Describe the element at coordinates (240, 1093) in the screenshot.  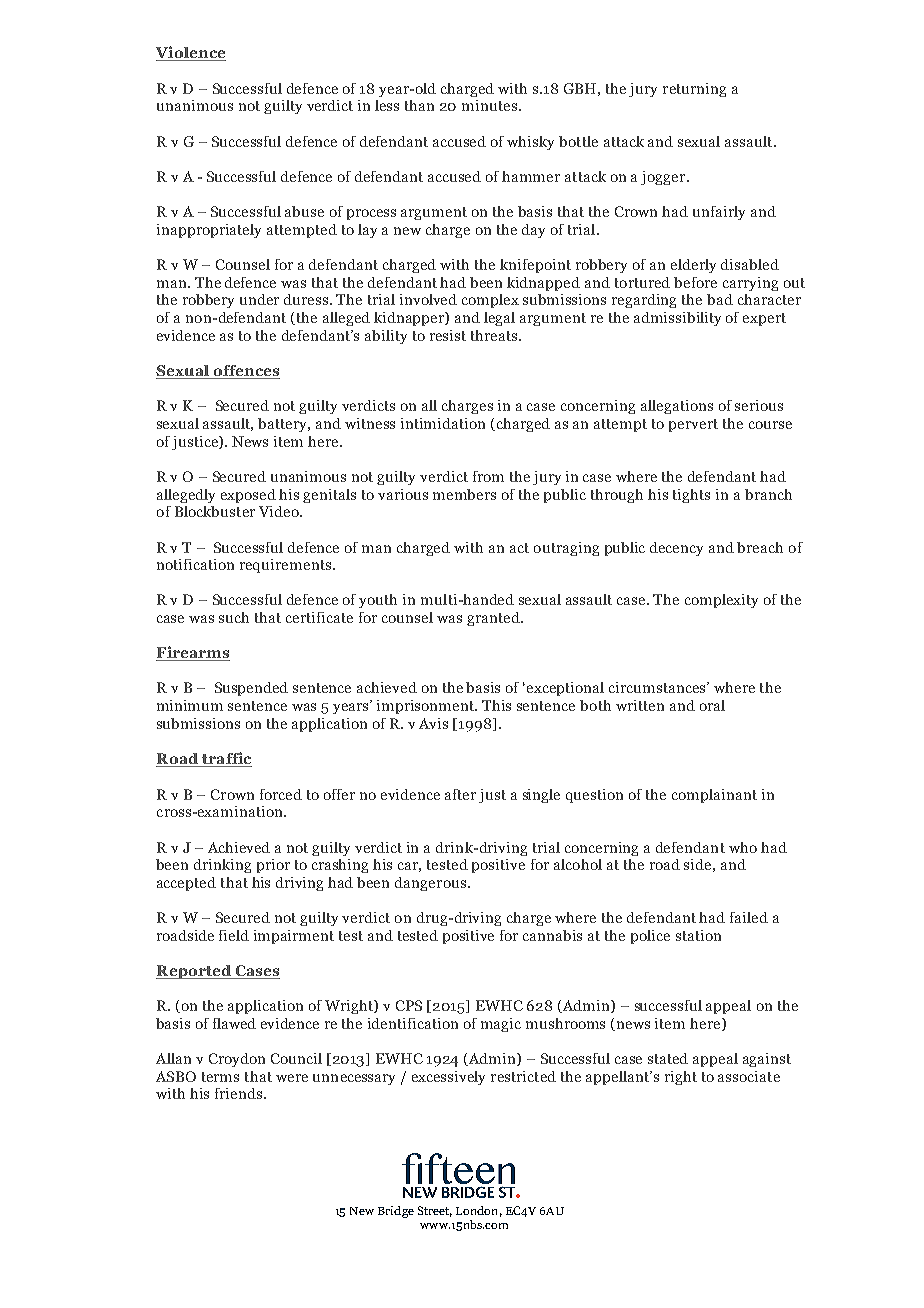
I see `friends` at that location.
